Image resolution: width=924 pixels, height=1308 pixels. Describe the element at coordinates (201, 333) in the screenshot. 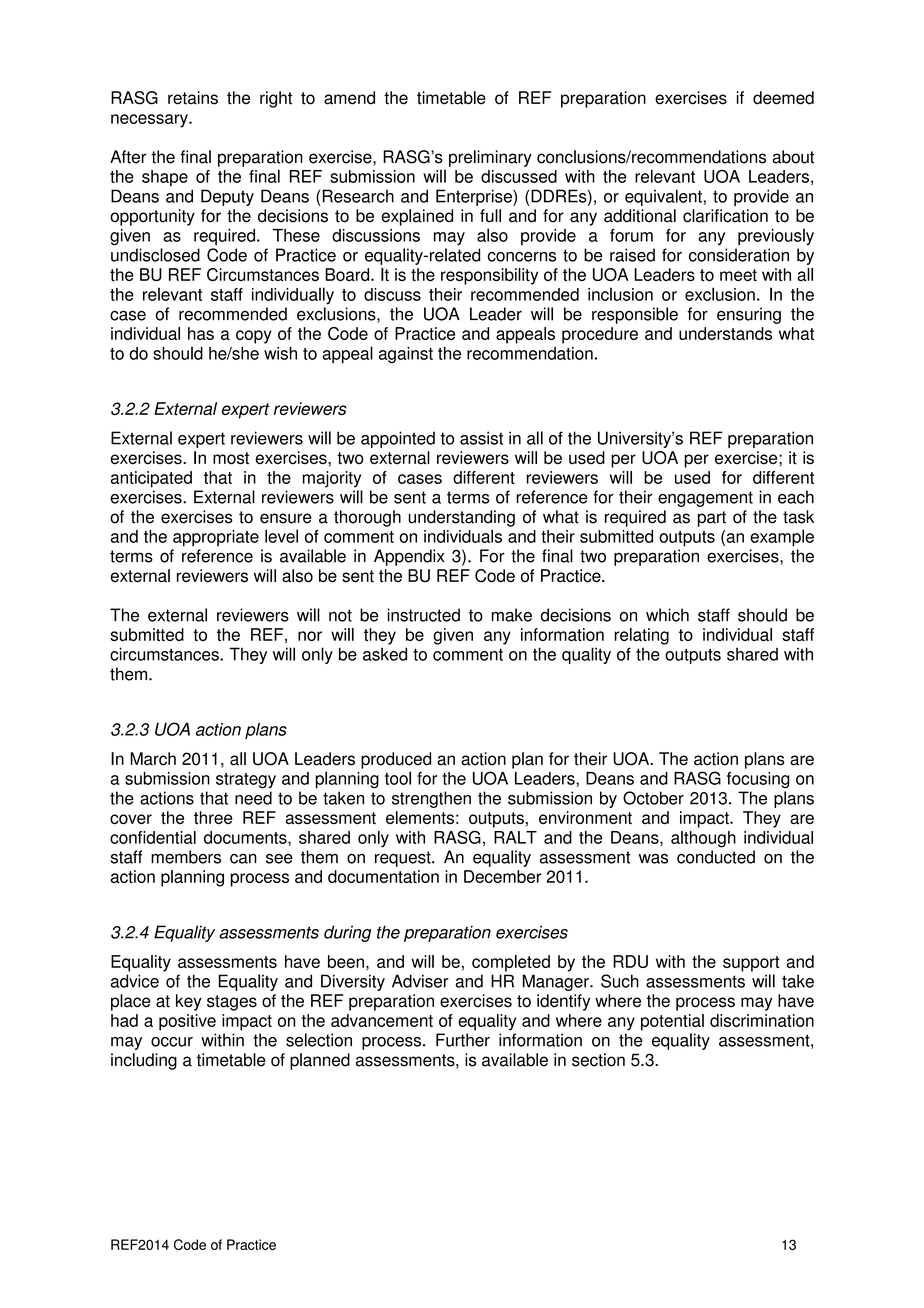

I see `has` at that location.
